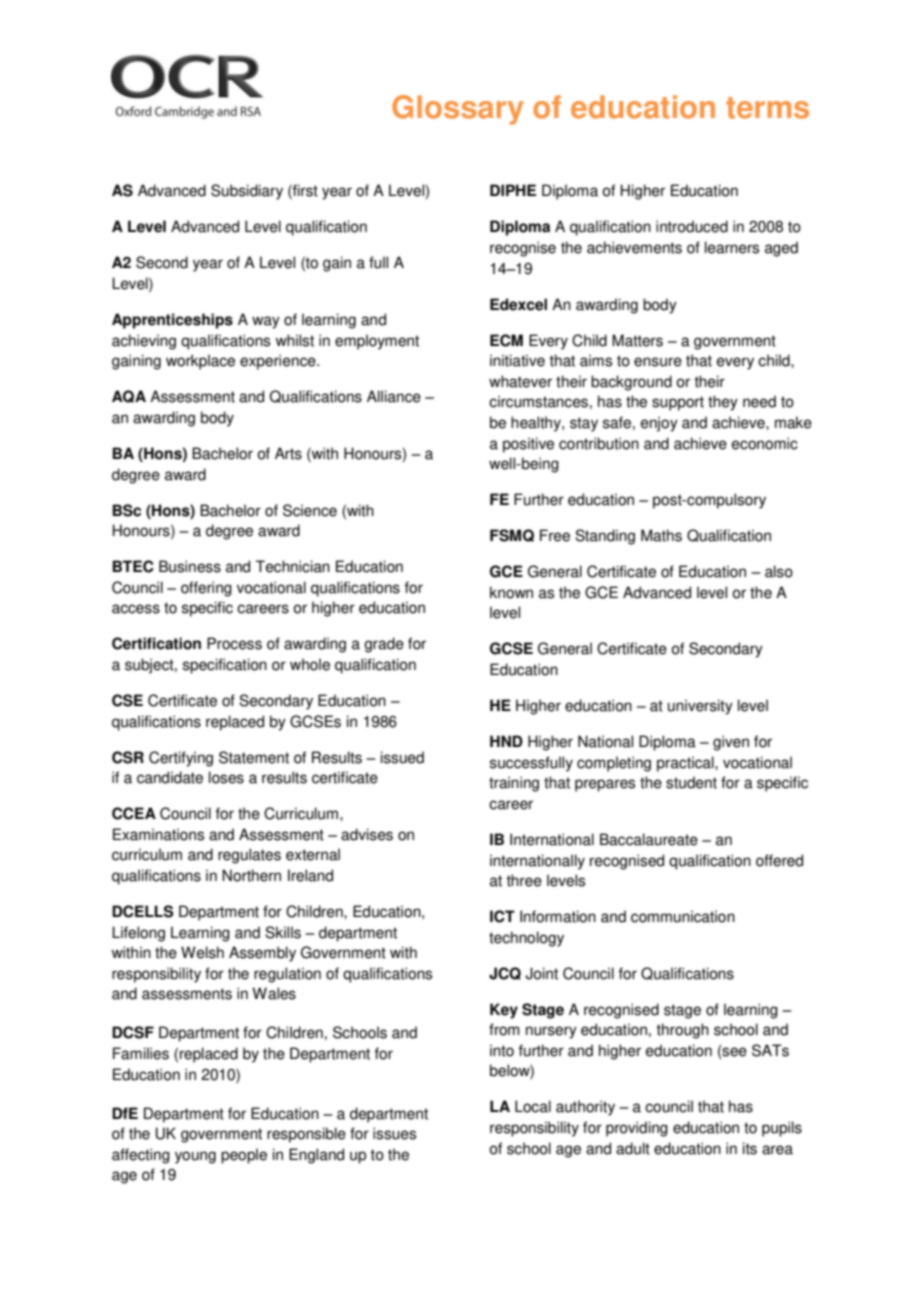 Image resolution: width=924 pixels, height=1308 pixels. Describe the element at coordinates (288, 453) in the screenshot. I see `Arts` at that location.
